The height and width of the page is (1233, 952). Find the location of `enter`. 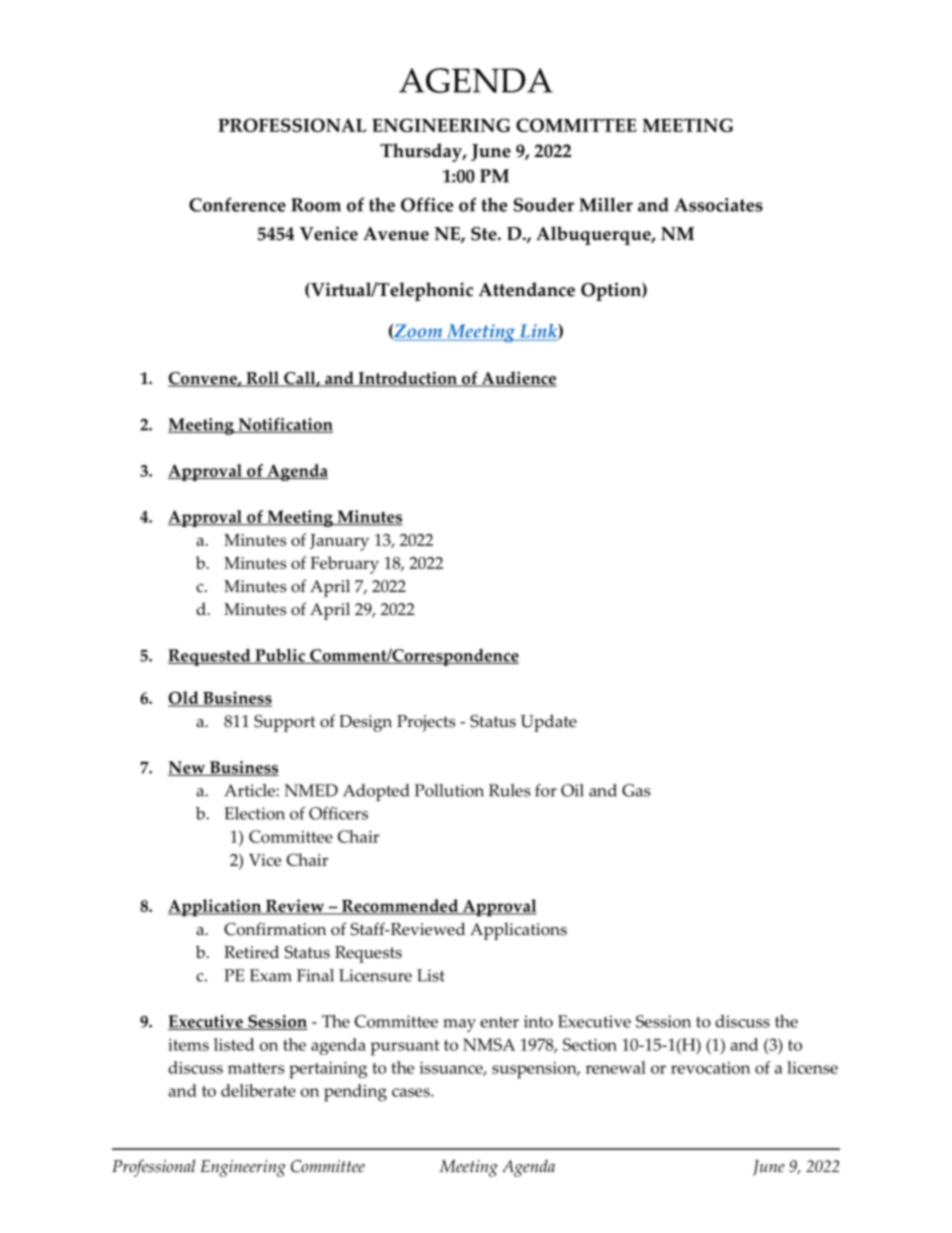

enter is located at coordinates (499, 1022).
